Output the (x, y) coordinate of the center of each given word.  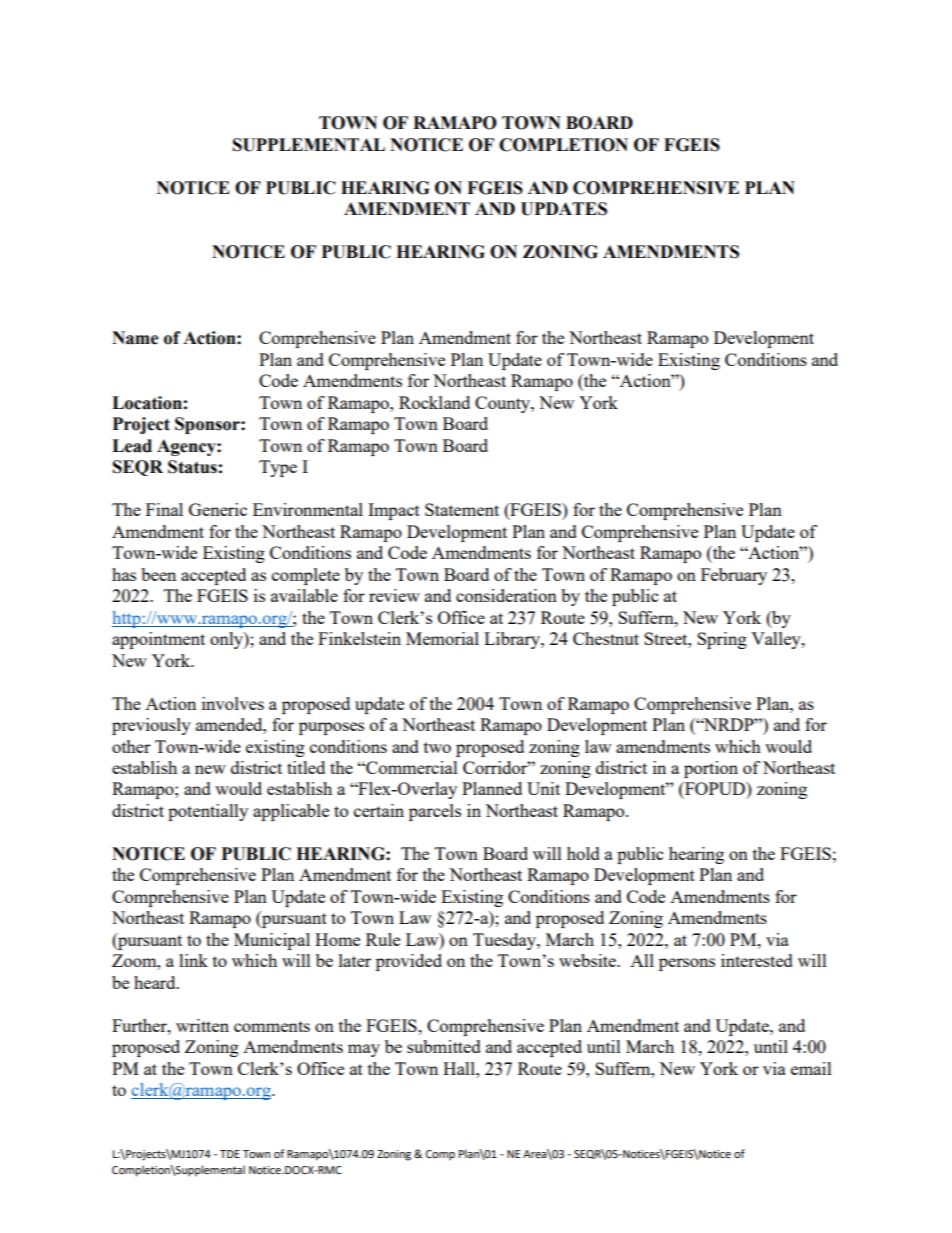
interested (757, 960)
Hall (460, 1068)
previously (151, 726)
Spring (722, 640)
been (158, 574)
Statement (462, 509)
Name (135, 338)
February (734, 576)
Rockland (434, 402)
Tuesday (505, 941)
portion (711, 769)
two (437, 747)
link (193, 960)
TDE (230, 1154)
